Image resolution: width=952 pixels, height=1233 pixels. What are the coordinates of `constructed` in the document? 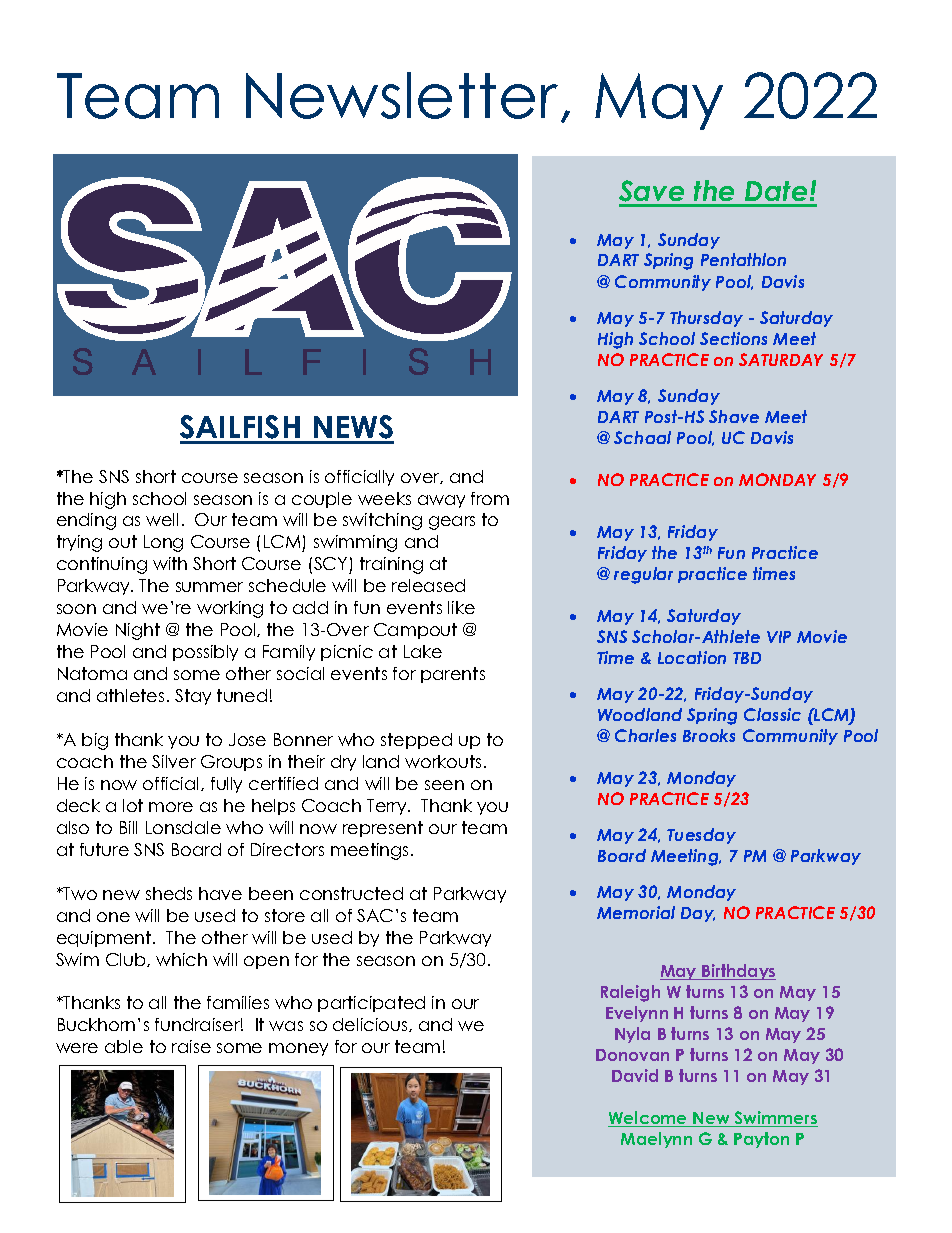 It's located at (351, 893).
